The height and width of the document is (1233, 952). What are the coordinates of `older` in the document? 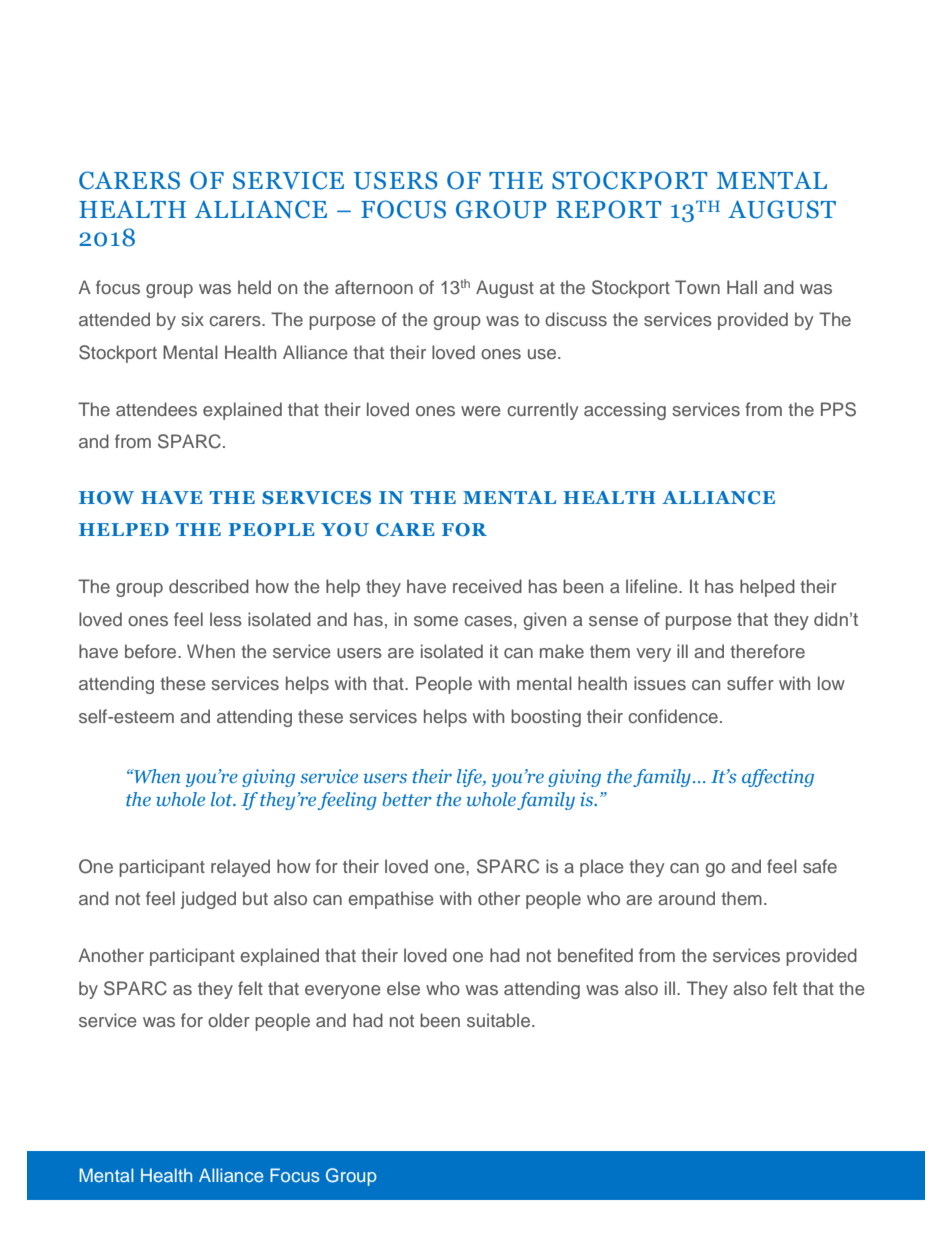 It's located at (229, 1020).
